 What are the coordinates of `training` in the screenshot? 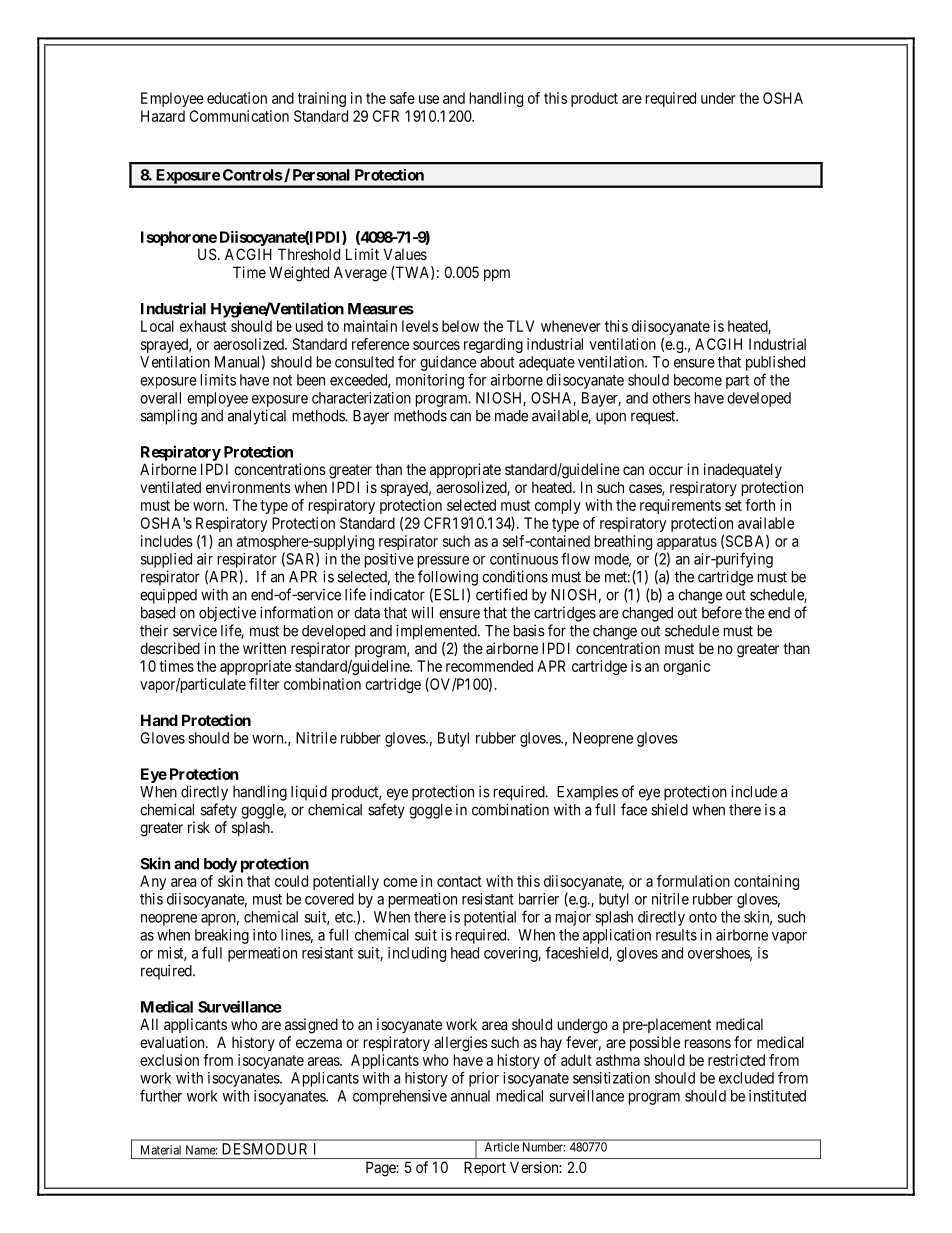 It's located at (322, 99).
